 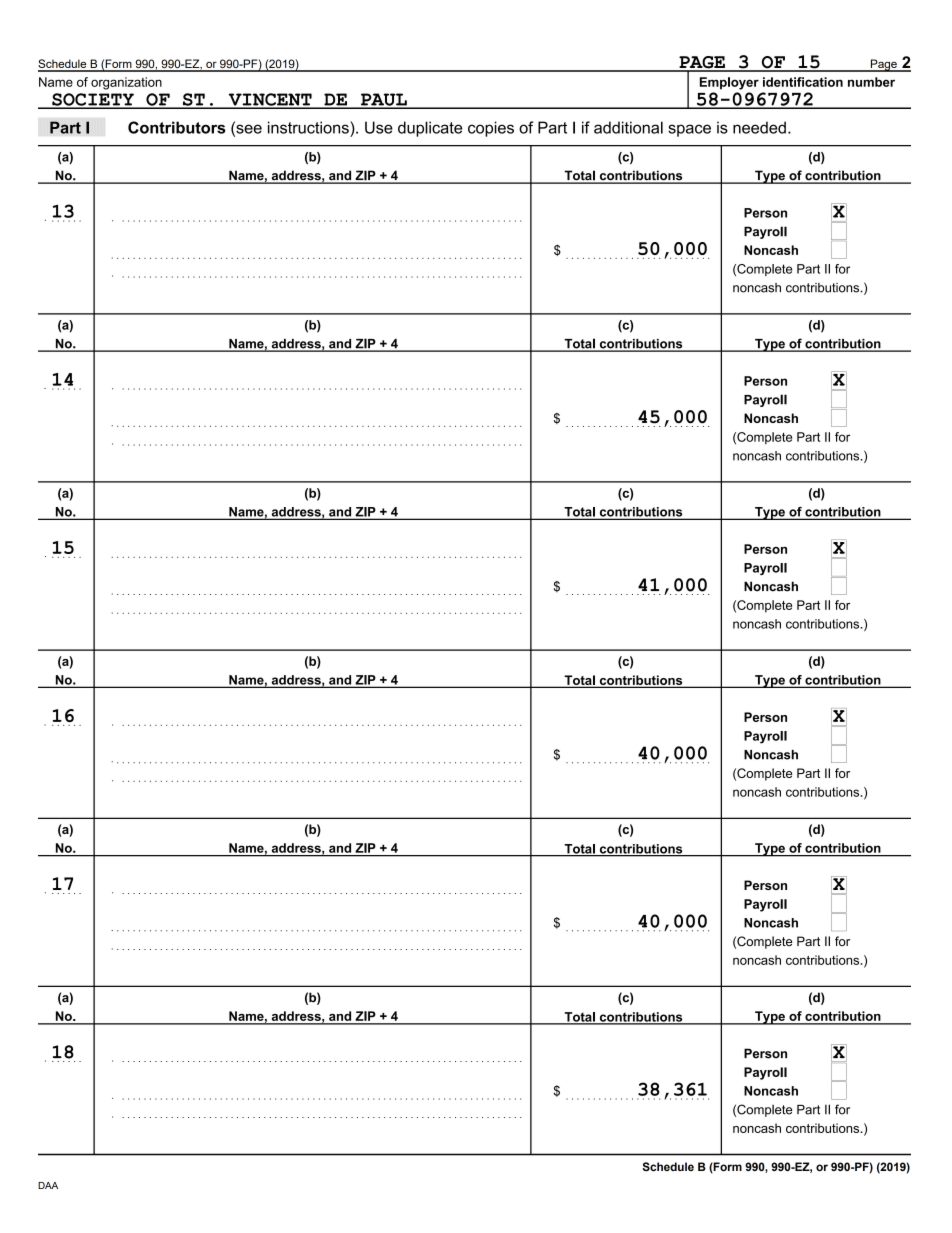 I want to click on Use, so click(x=379, y=127).
